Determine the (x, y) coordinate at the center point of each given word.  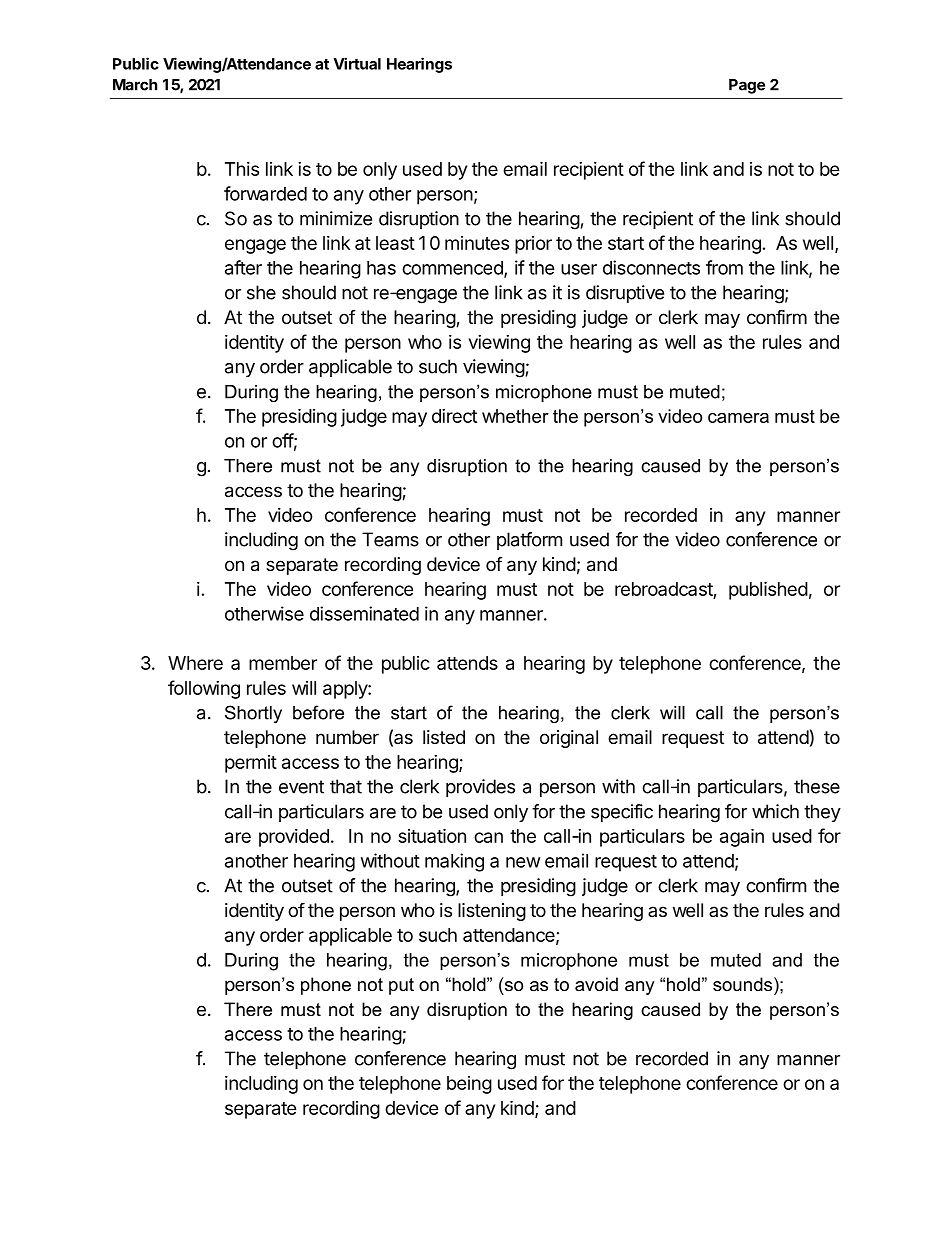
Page (747, 86)
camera (738, 418)
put (401, 986)
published (768, 590)
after (243, 267)
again (742, 837)
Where (195, 663)
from (724, 267)
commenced (453, 269)
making (454, 862)
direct (454, 416)
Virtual (357, 63)
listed (444, 737)
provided (294, 838)
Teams (390, 539)
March (135, 85)
